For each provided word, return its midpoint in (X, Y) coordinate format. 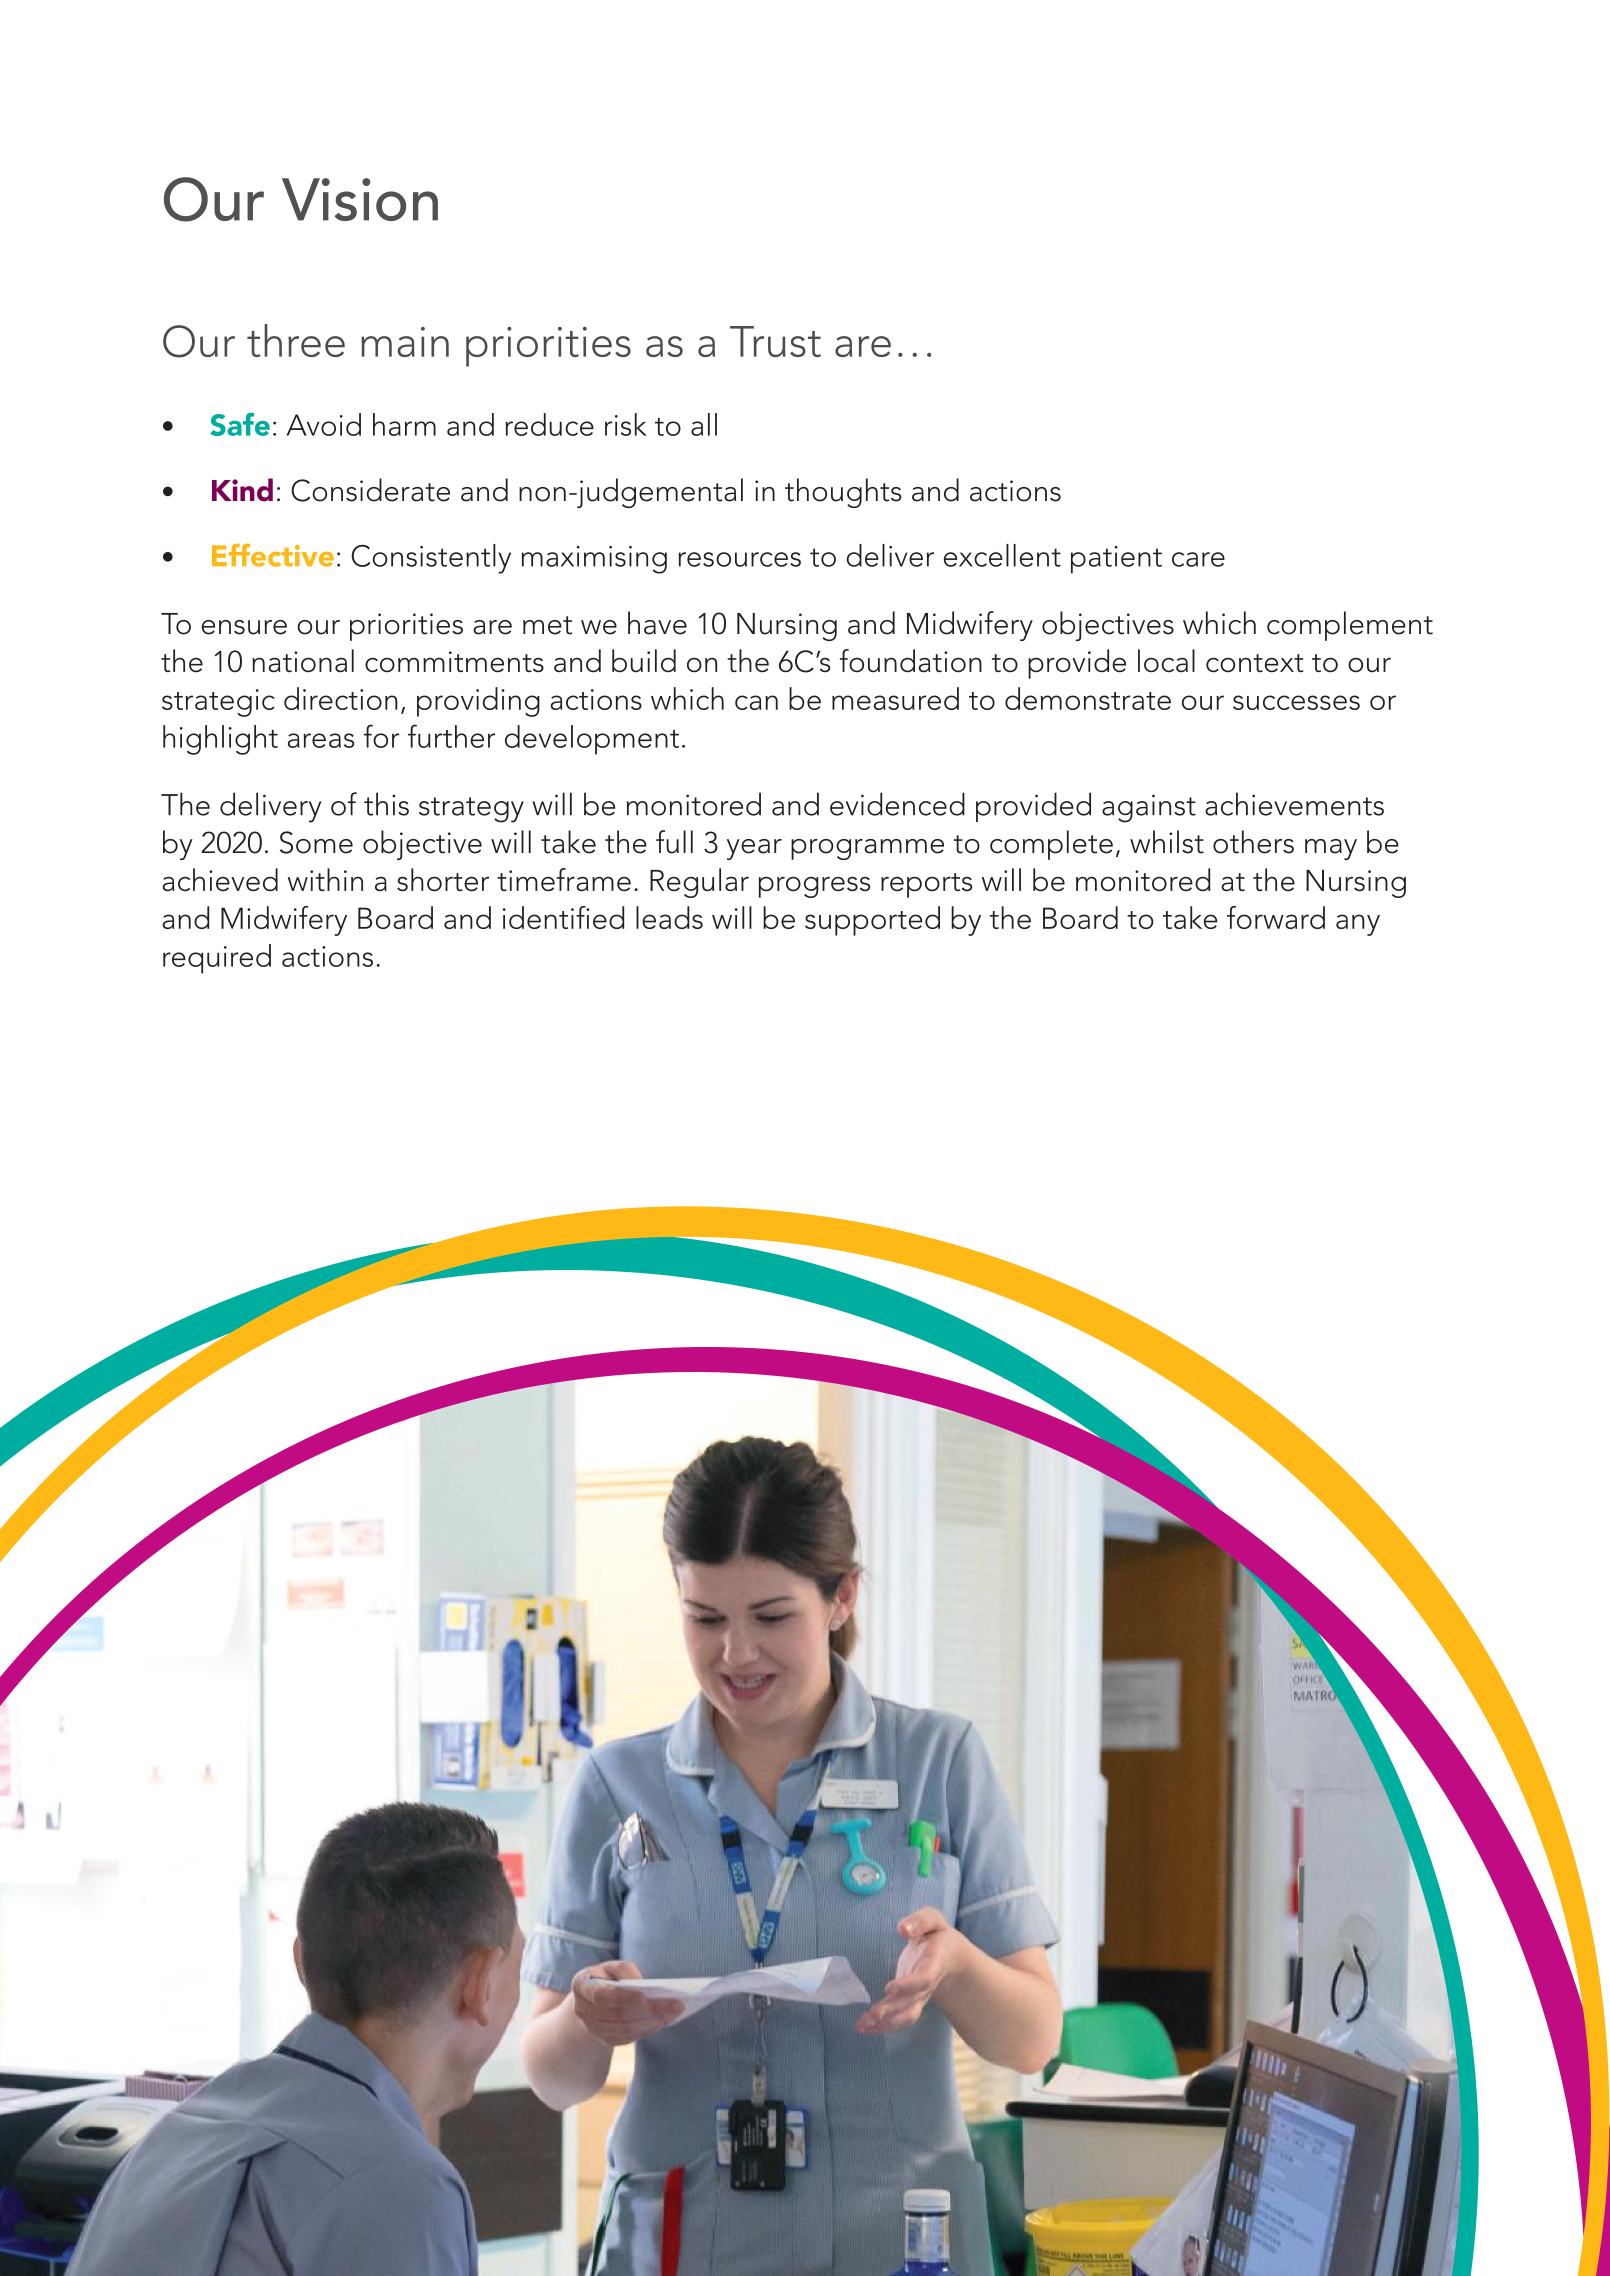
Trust (775, 341)
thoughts (843, 493)
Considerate (370, 490)
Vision (360, 199)
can (756, 702)
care (1198, 559)
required (217, 959)
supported (872, 921)
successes (1296, 702)
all (704, 424)
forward (1276, 917)
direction (341, 698)
